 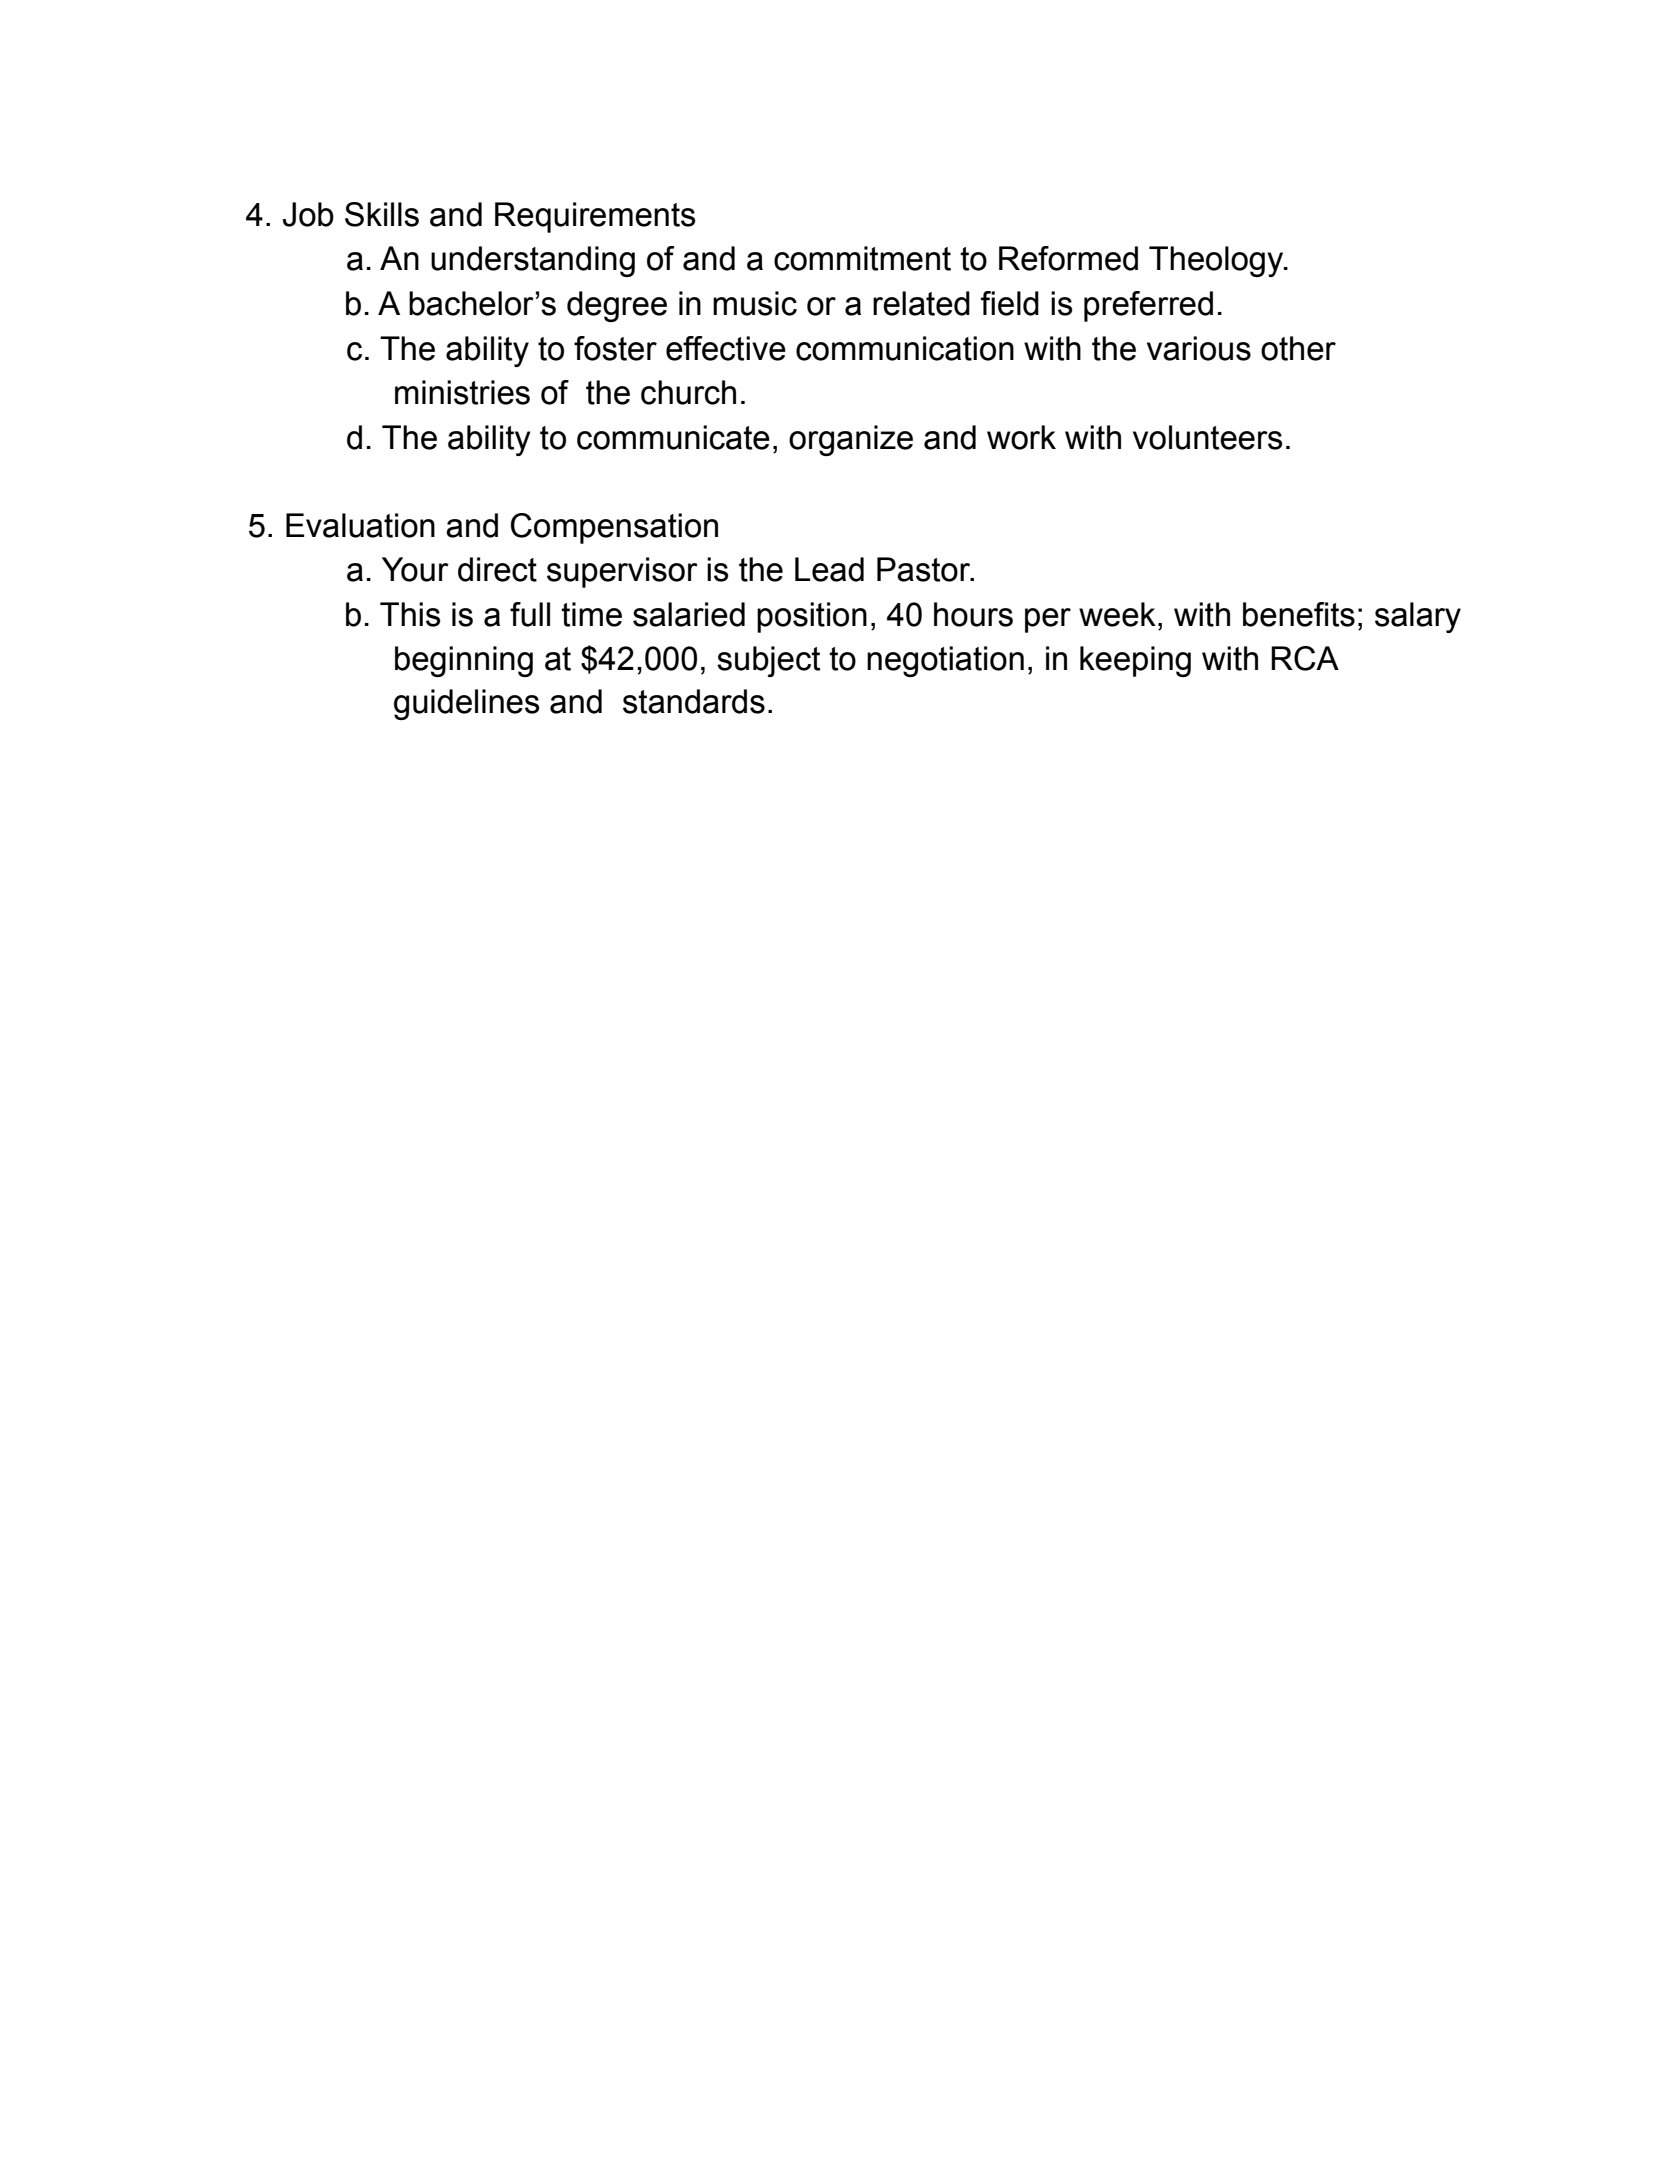 What do you see at coordinates (1217, 261) in the page?
I see `Theology` at bounding box center [1217, 261].
